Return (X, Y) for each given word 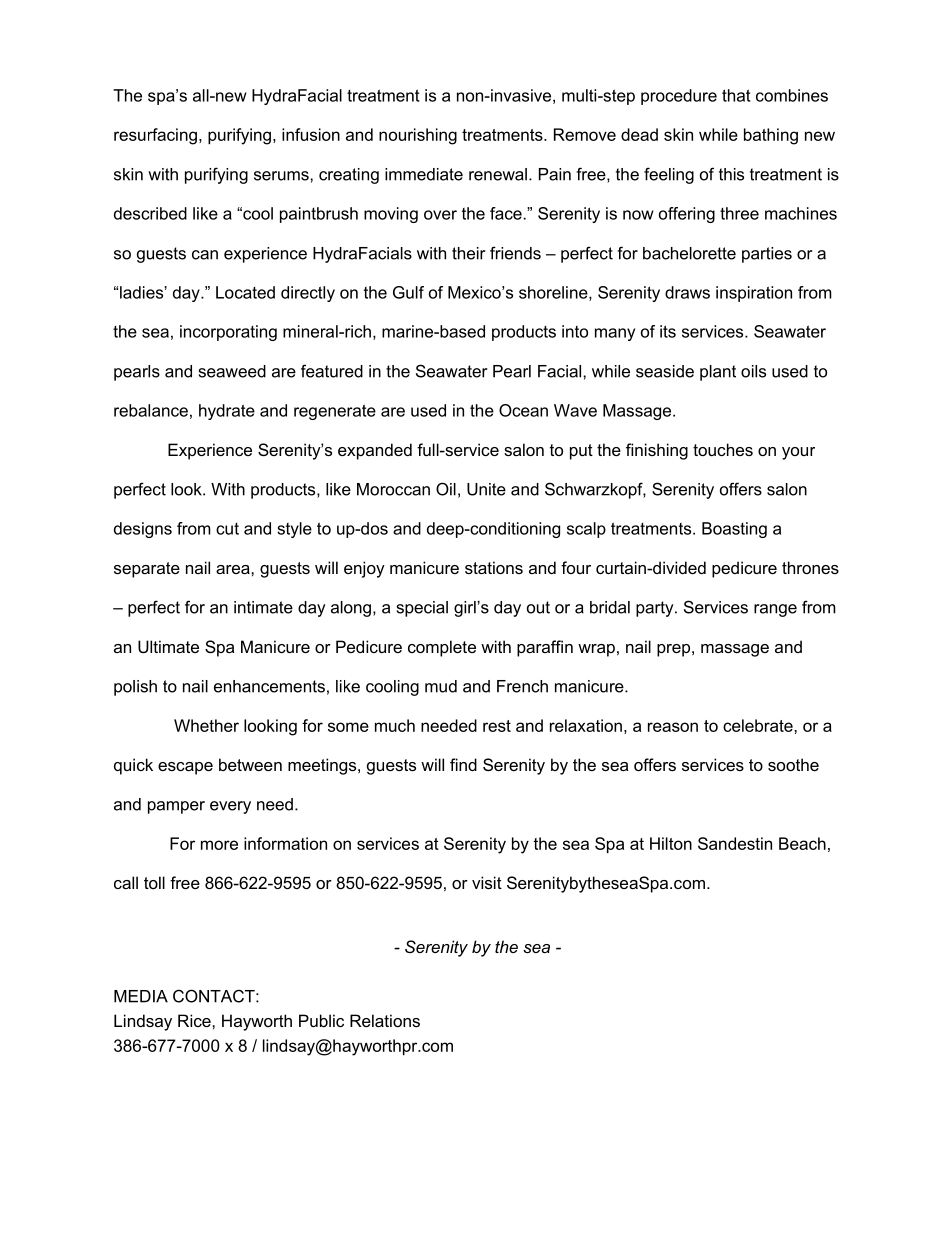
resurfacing (155, 136)
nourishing (418, 136)
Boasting (734, 530)
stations (494, 567)
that (736, 95)
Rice (195, 1020)
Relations (385, 1020)
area (234, 569)
